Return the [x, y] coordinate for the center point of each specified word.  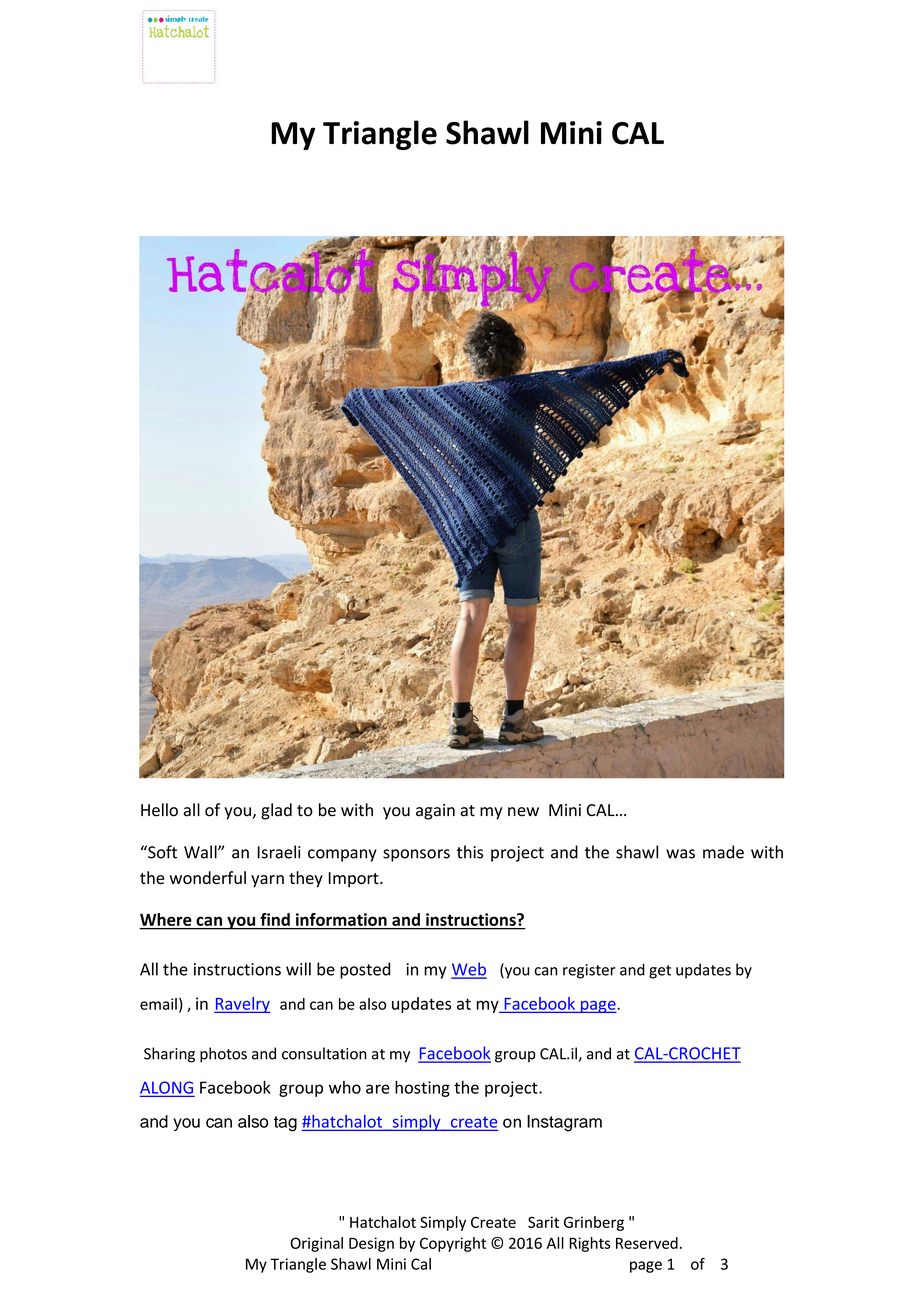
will [298, 969]
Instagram [564, 1123]
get [660, 972]
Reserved [647, 1243]
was [680, 854]
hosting [422, 1089]
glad [276, 811]
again [435, 812]
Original [316, 1244]
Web [469, 970]
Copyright [453, 1244]
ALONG [166, 1088]
